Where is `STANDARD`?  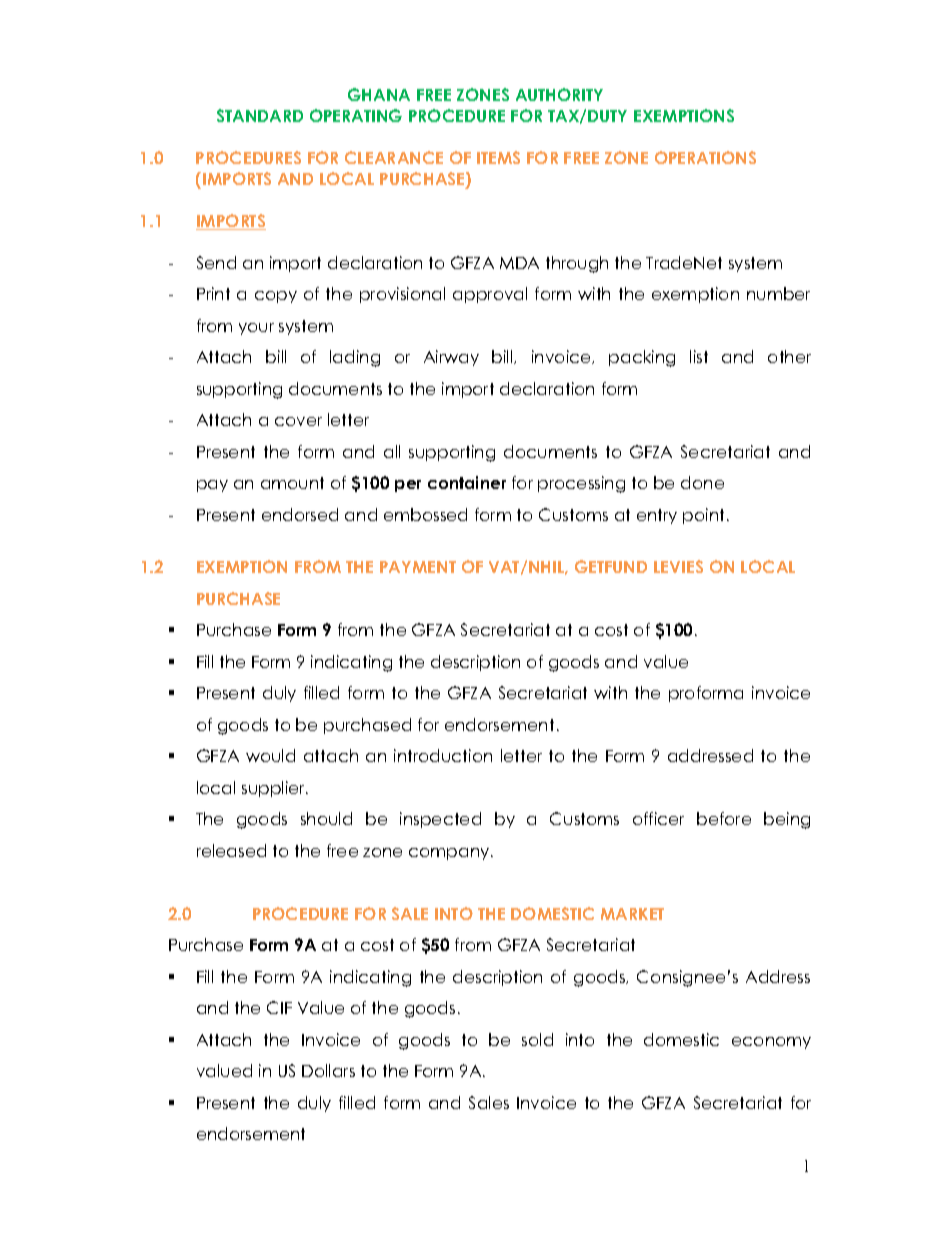
STANDARD is located at coordinates (260, 115).
